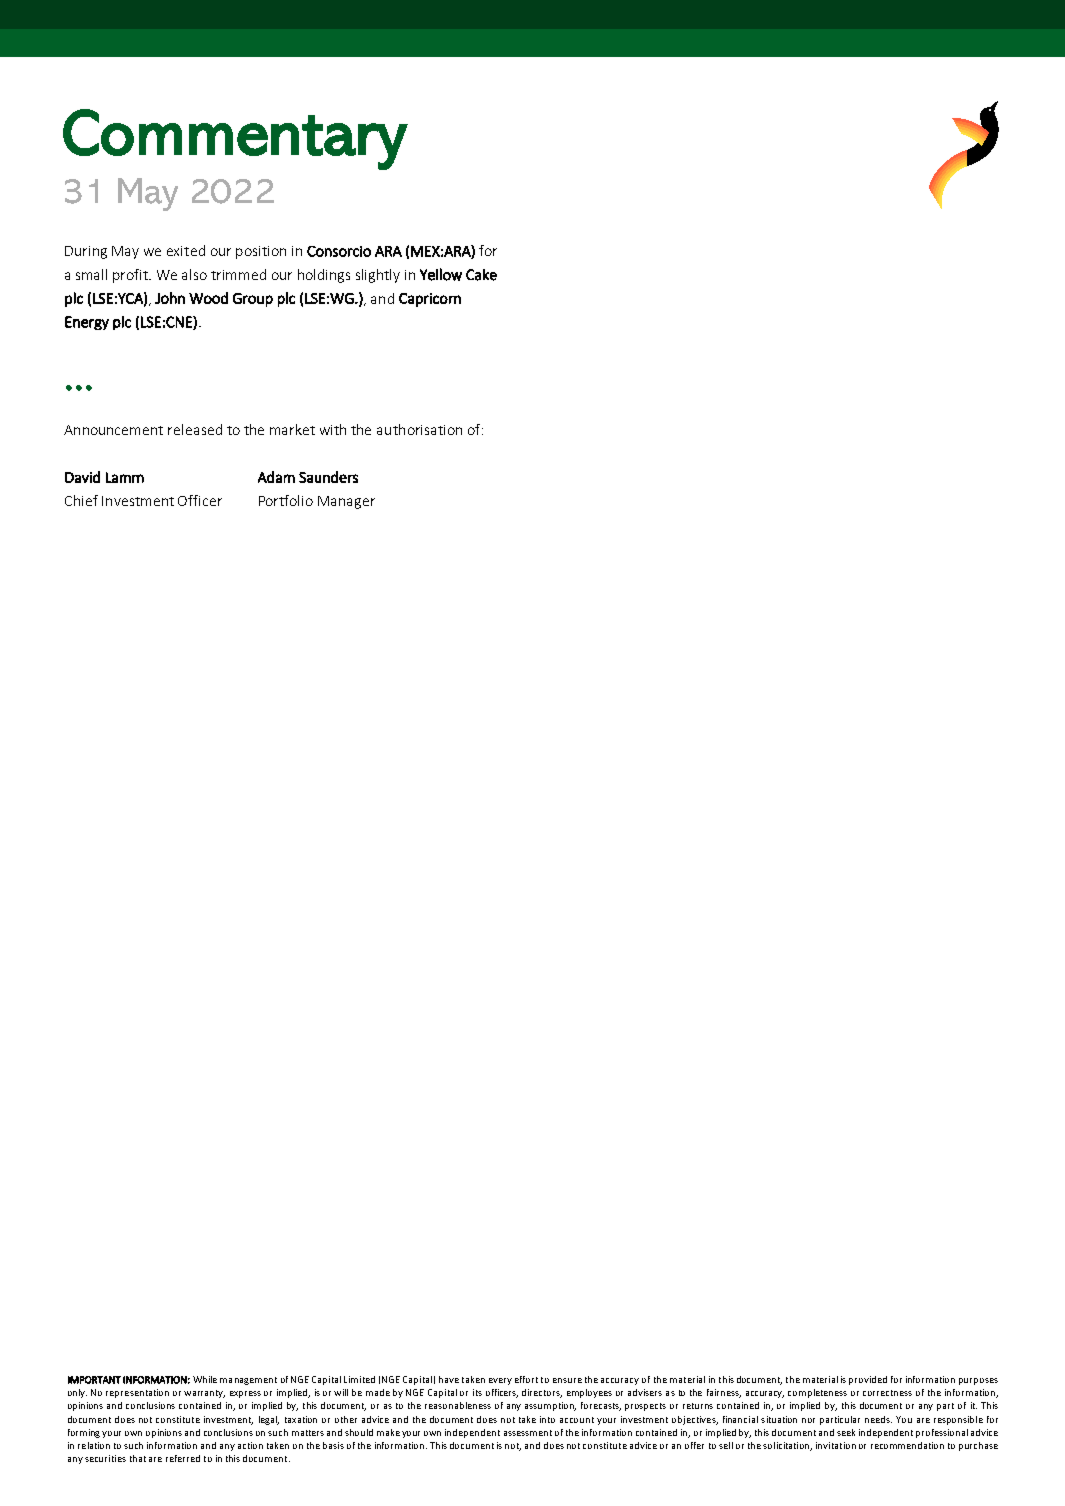 This document has width=1065, height=1506. What do you see at coordinates (441, 274) in the document?
I see `Yellow` at bounding box center [441, 274].
